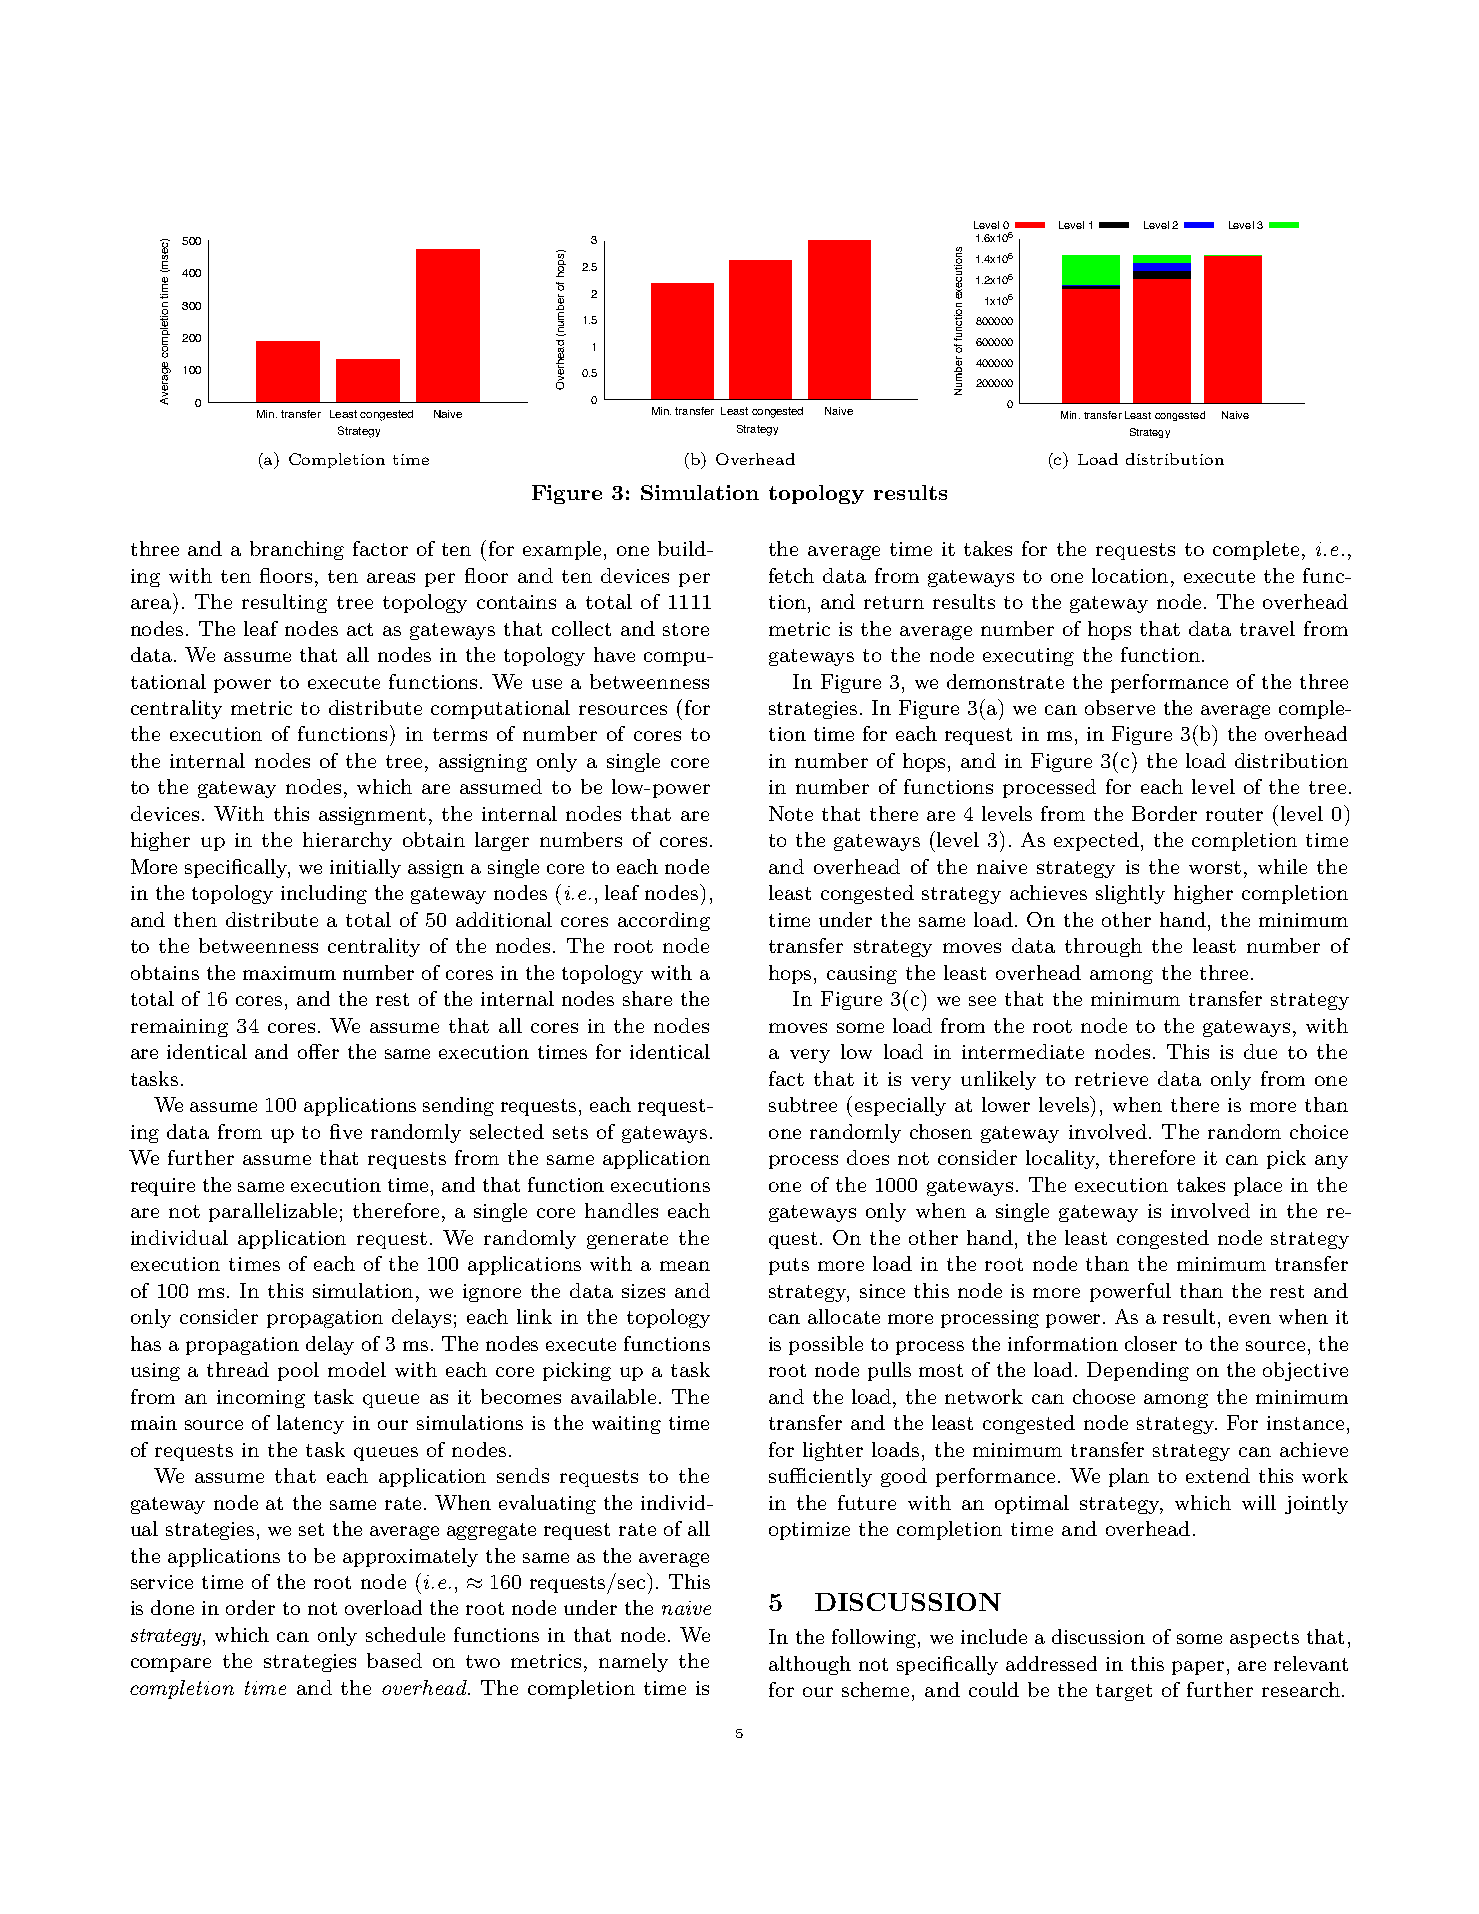  Describe the element at coordinates (791, 575) in the screenshot. I see `fetch` at that location.
